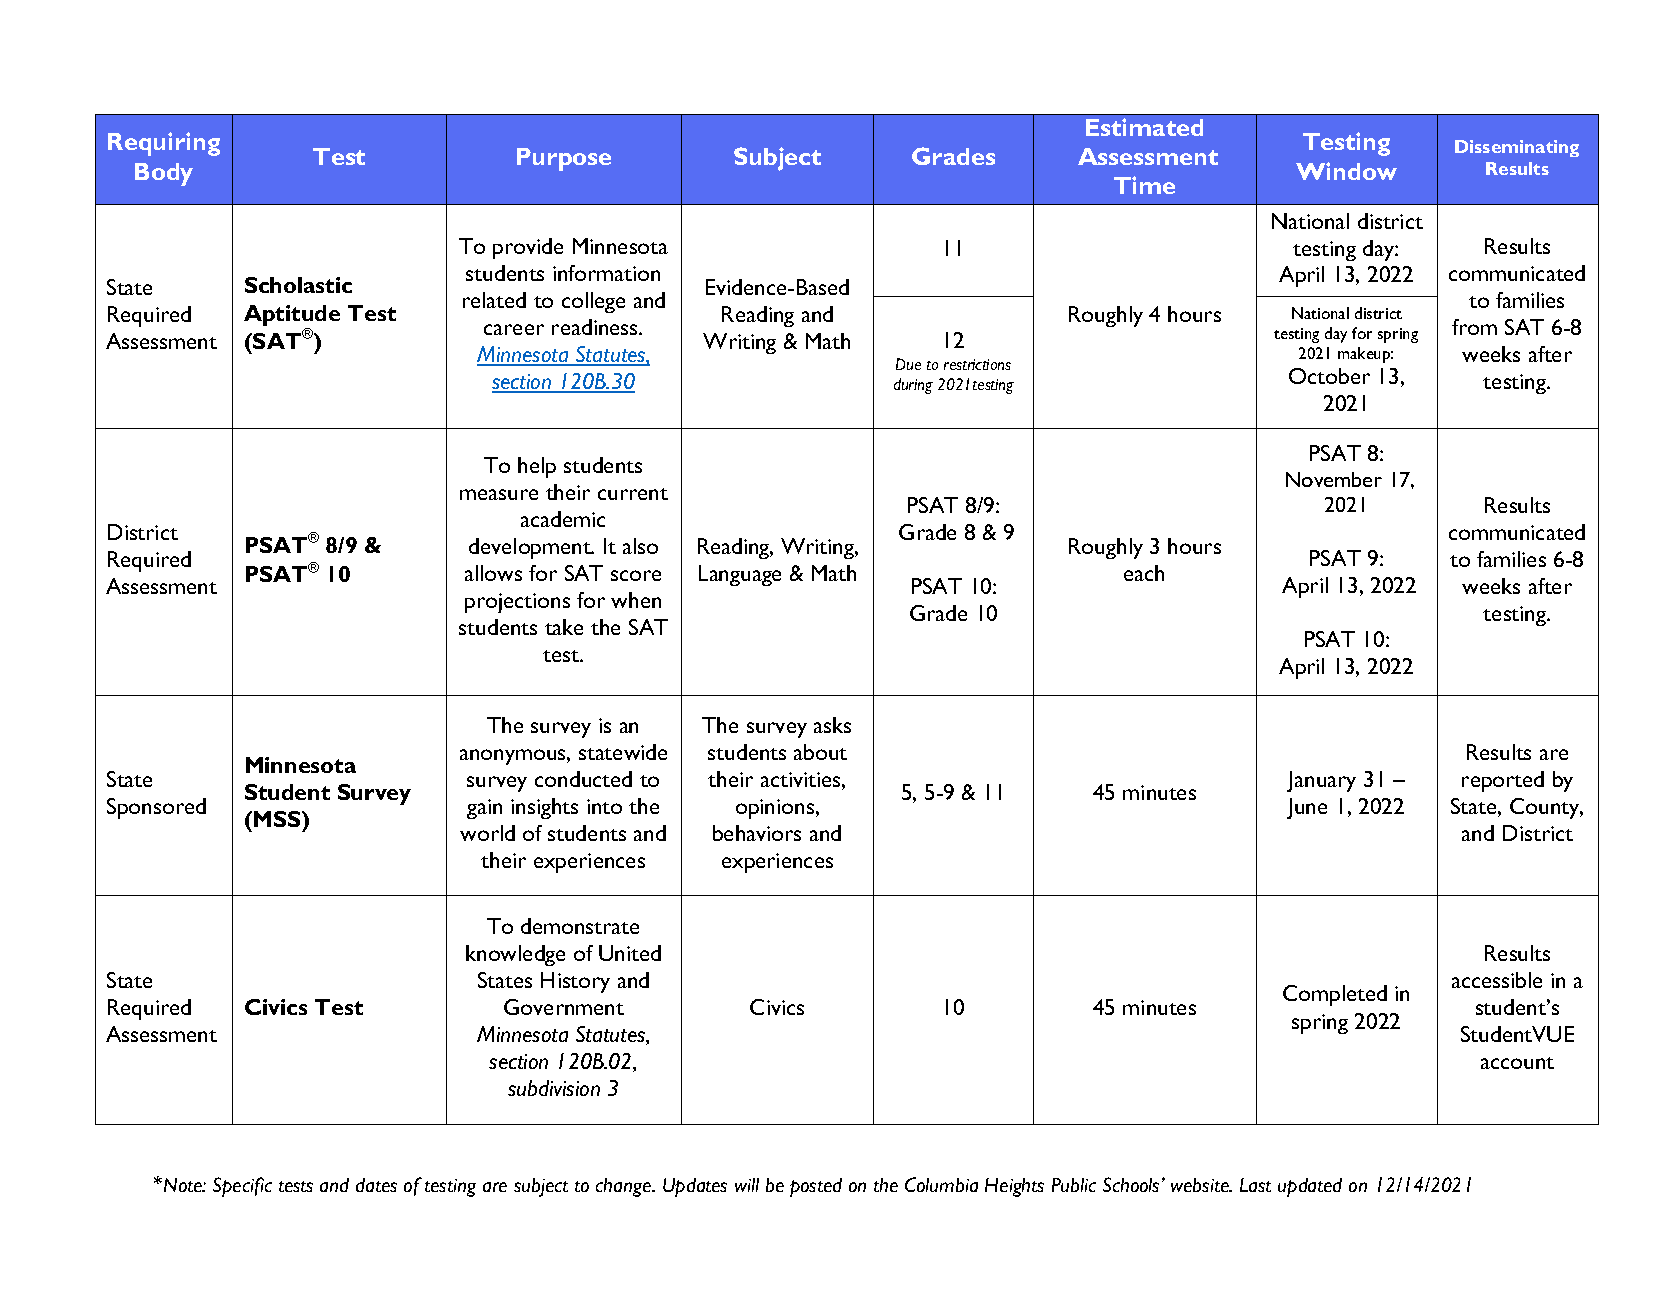 The height and width of the image is (1294, 1674). What do you see at coordinates (816, 1187) in the image?
I see `posted` at bounding box center [816, 1187].
